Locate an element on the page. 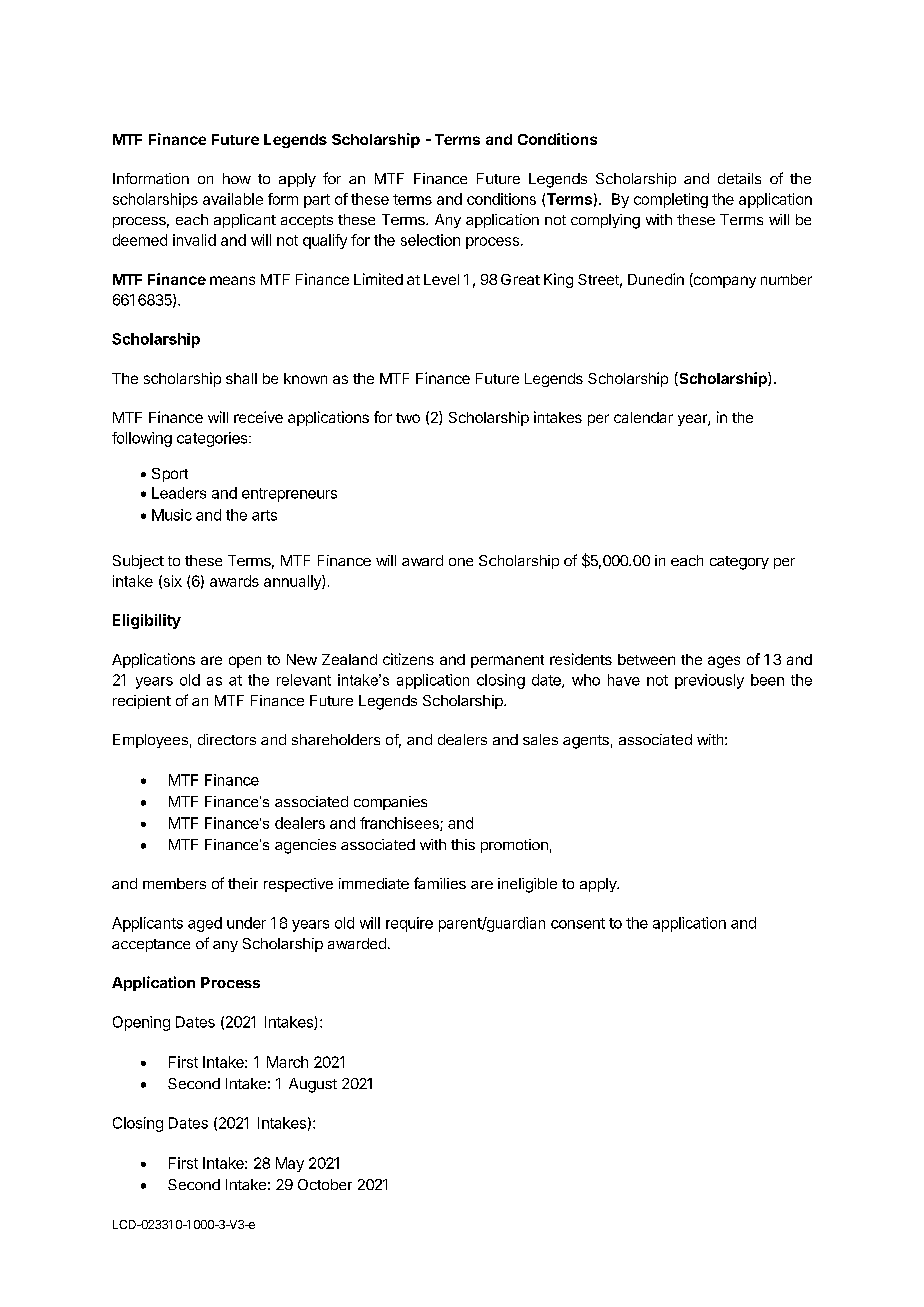  consent is located at coordinates (578, 923).
